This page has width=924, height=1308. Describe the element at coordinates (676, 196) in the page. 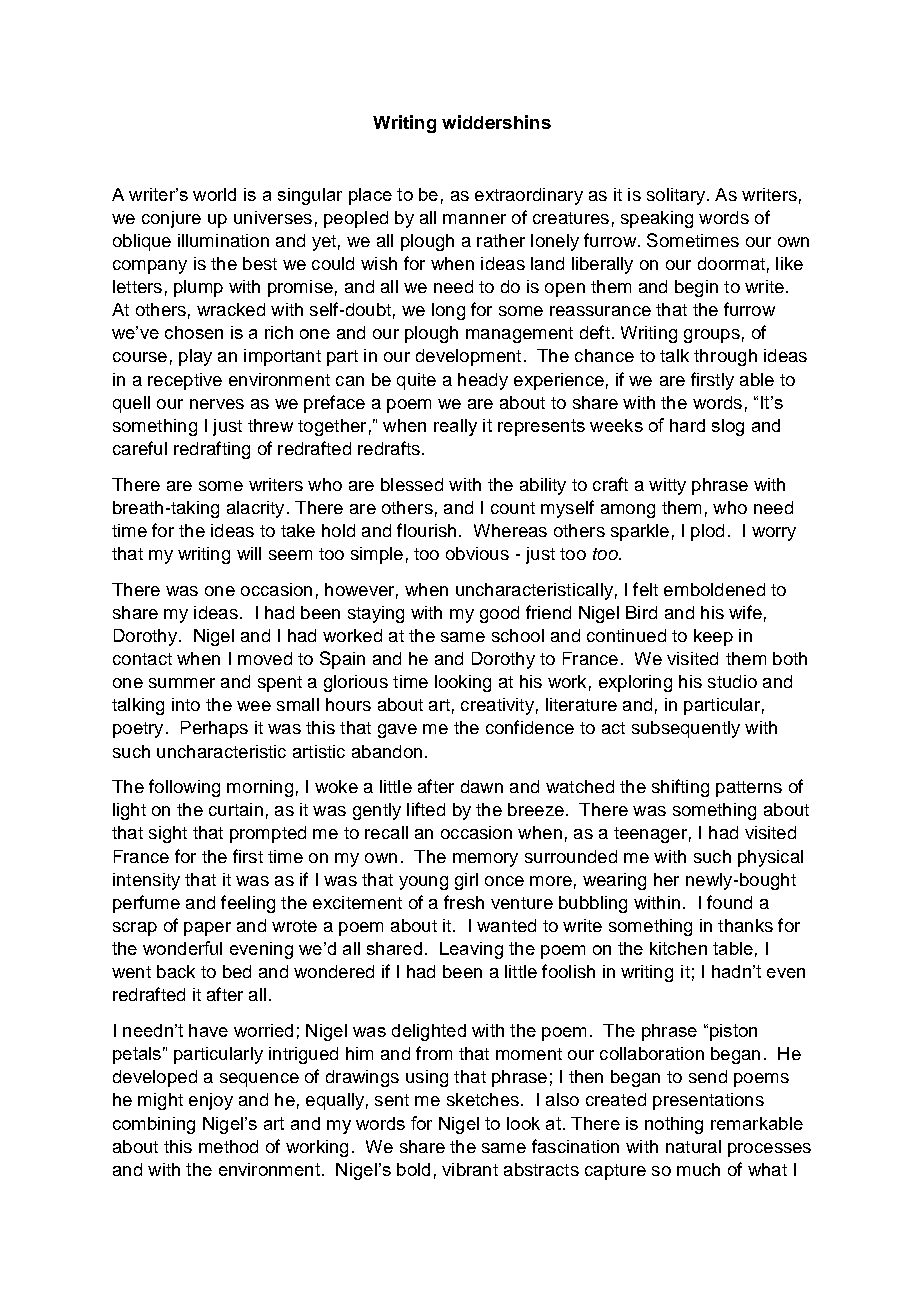

I see `solitary` at that location.
